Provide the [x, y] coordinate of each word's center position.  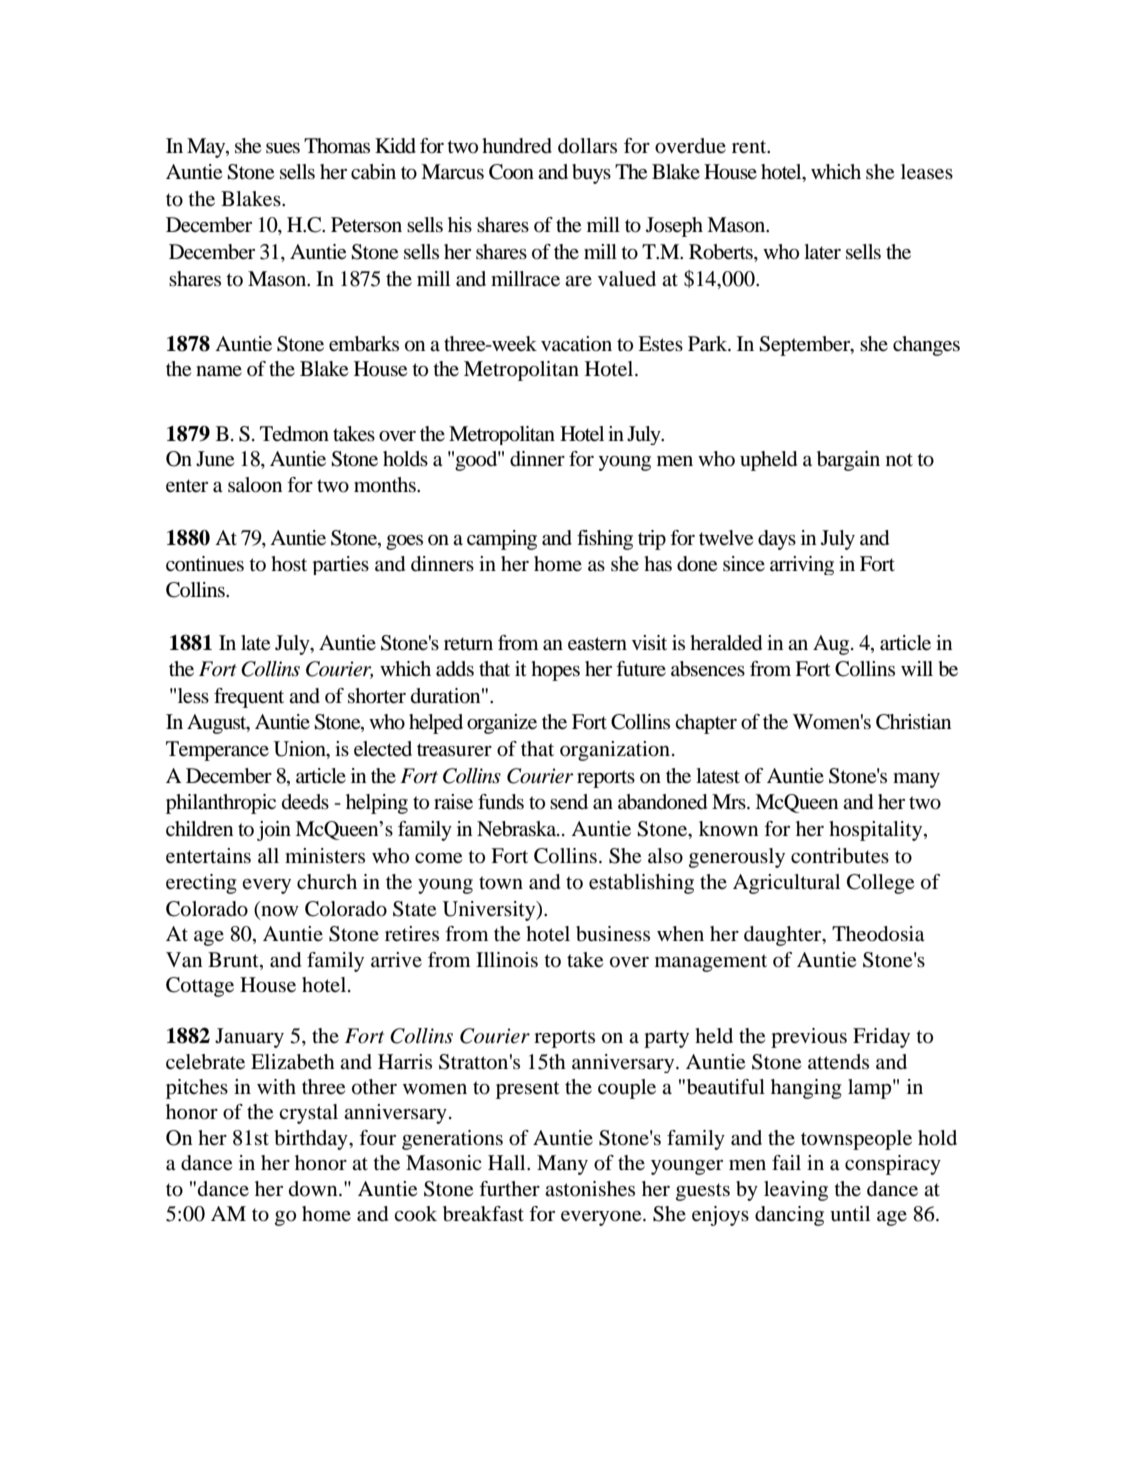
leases [927, 172]
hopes [555, 671]
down [314, 1189]
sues [283, 148]
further [509, 1188]
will [917, 668]
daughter [784, 936]
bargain [848, 461]
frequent [249, 698]
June [215, 459]
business [613, 934]
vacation [576, 344]
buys [591, 174]
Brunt [234, 960]
